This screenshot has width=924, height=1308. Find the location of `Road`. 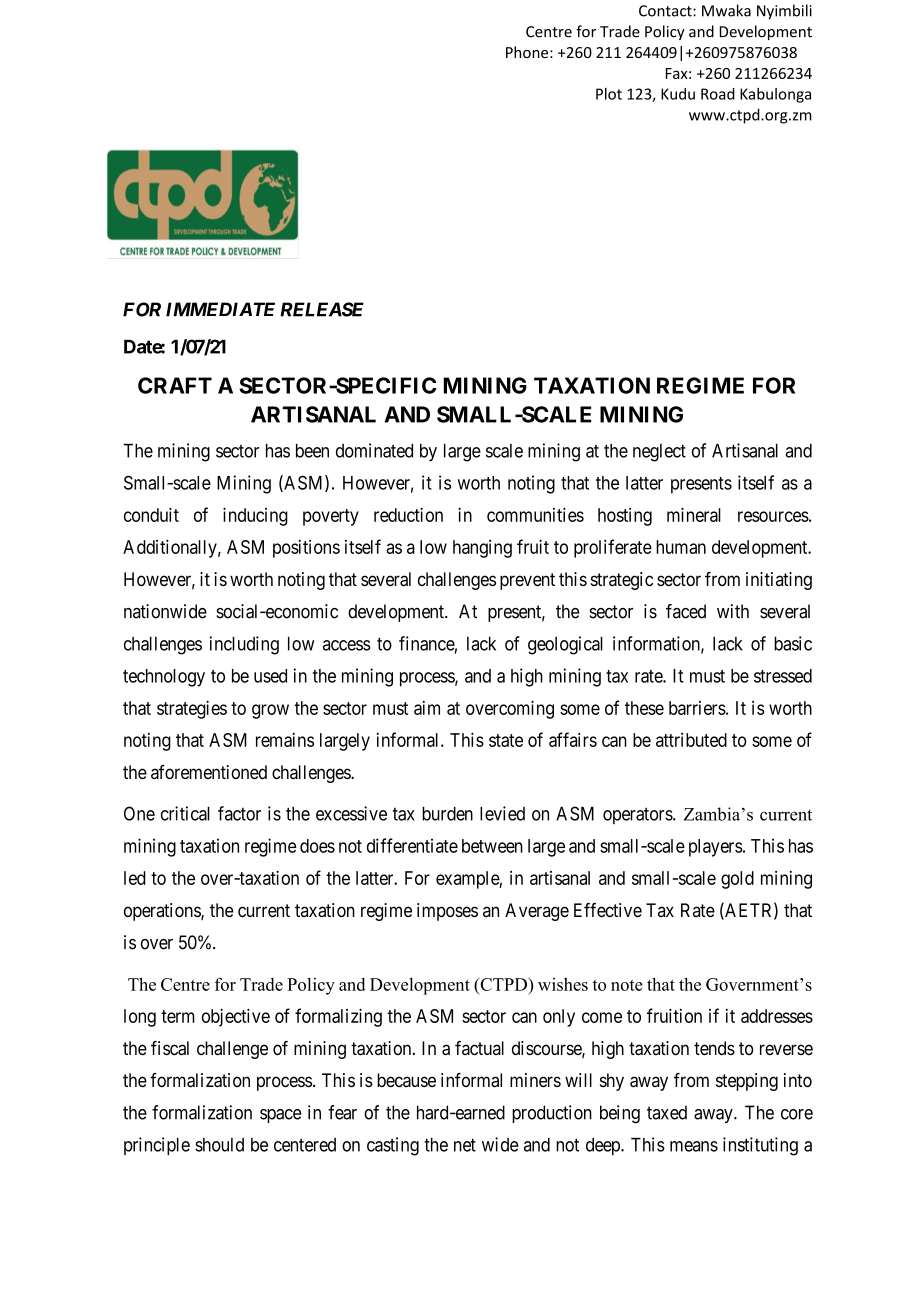

Road is located at coordinates (718, 94).
